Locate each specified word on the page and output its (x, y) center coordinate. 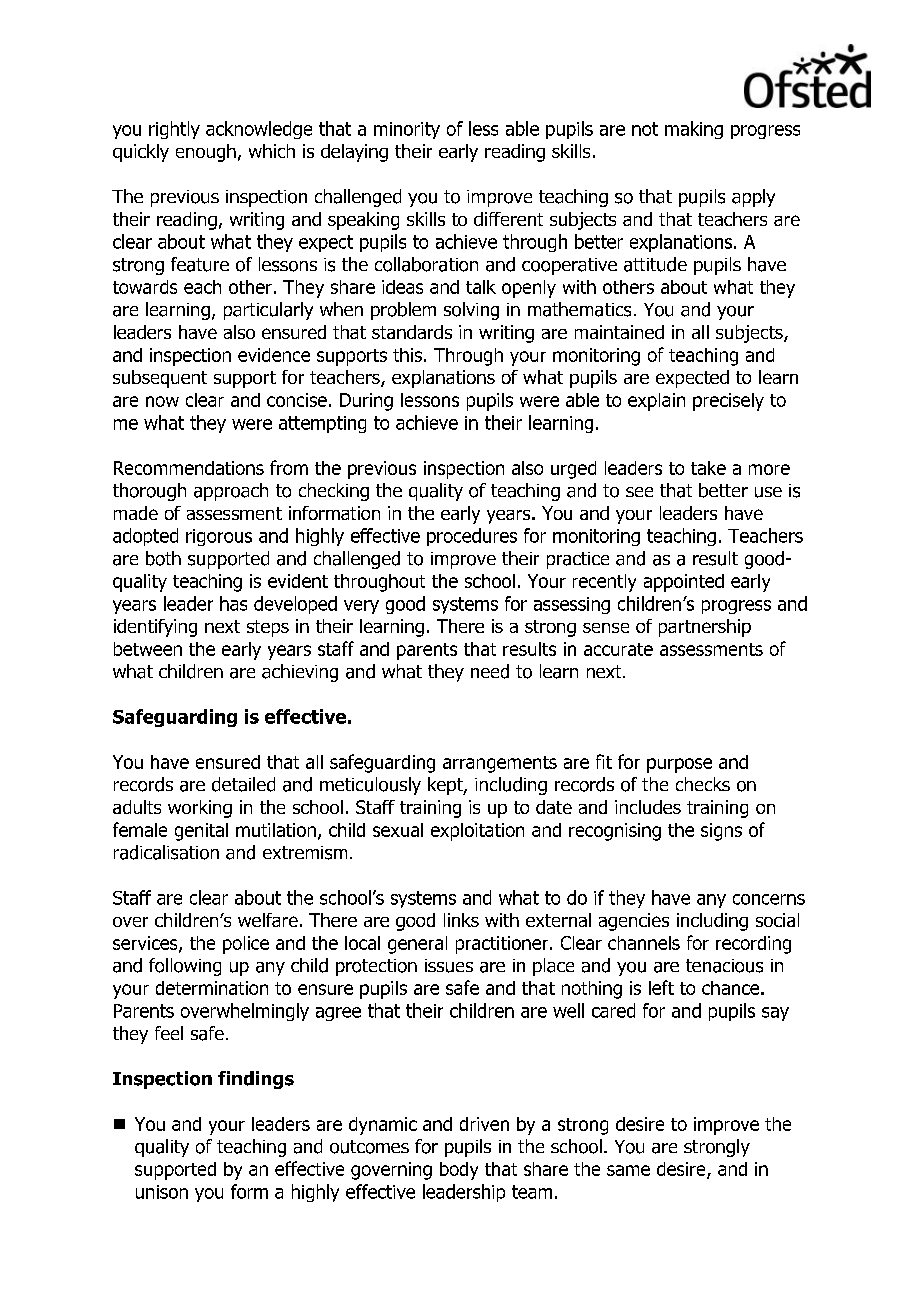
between (148, 649)
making (694, 130)
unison (162, 1192)
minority (407, 130)
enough (206, 153)
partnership (705, 628)
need (490, 671)
